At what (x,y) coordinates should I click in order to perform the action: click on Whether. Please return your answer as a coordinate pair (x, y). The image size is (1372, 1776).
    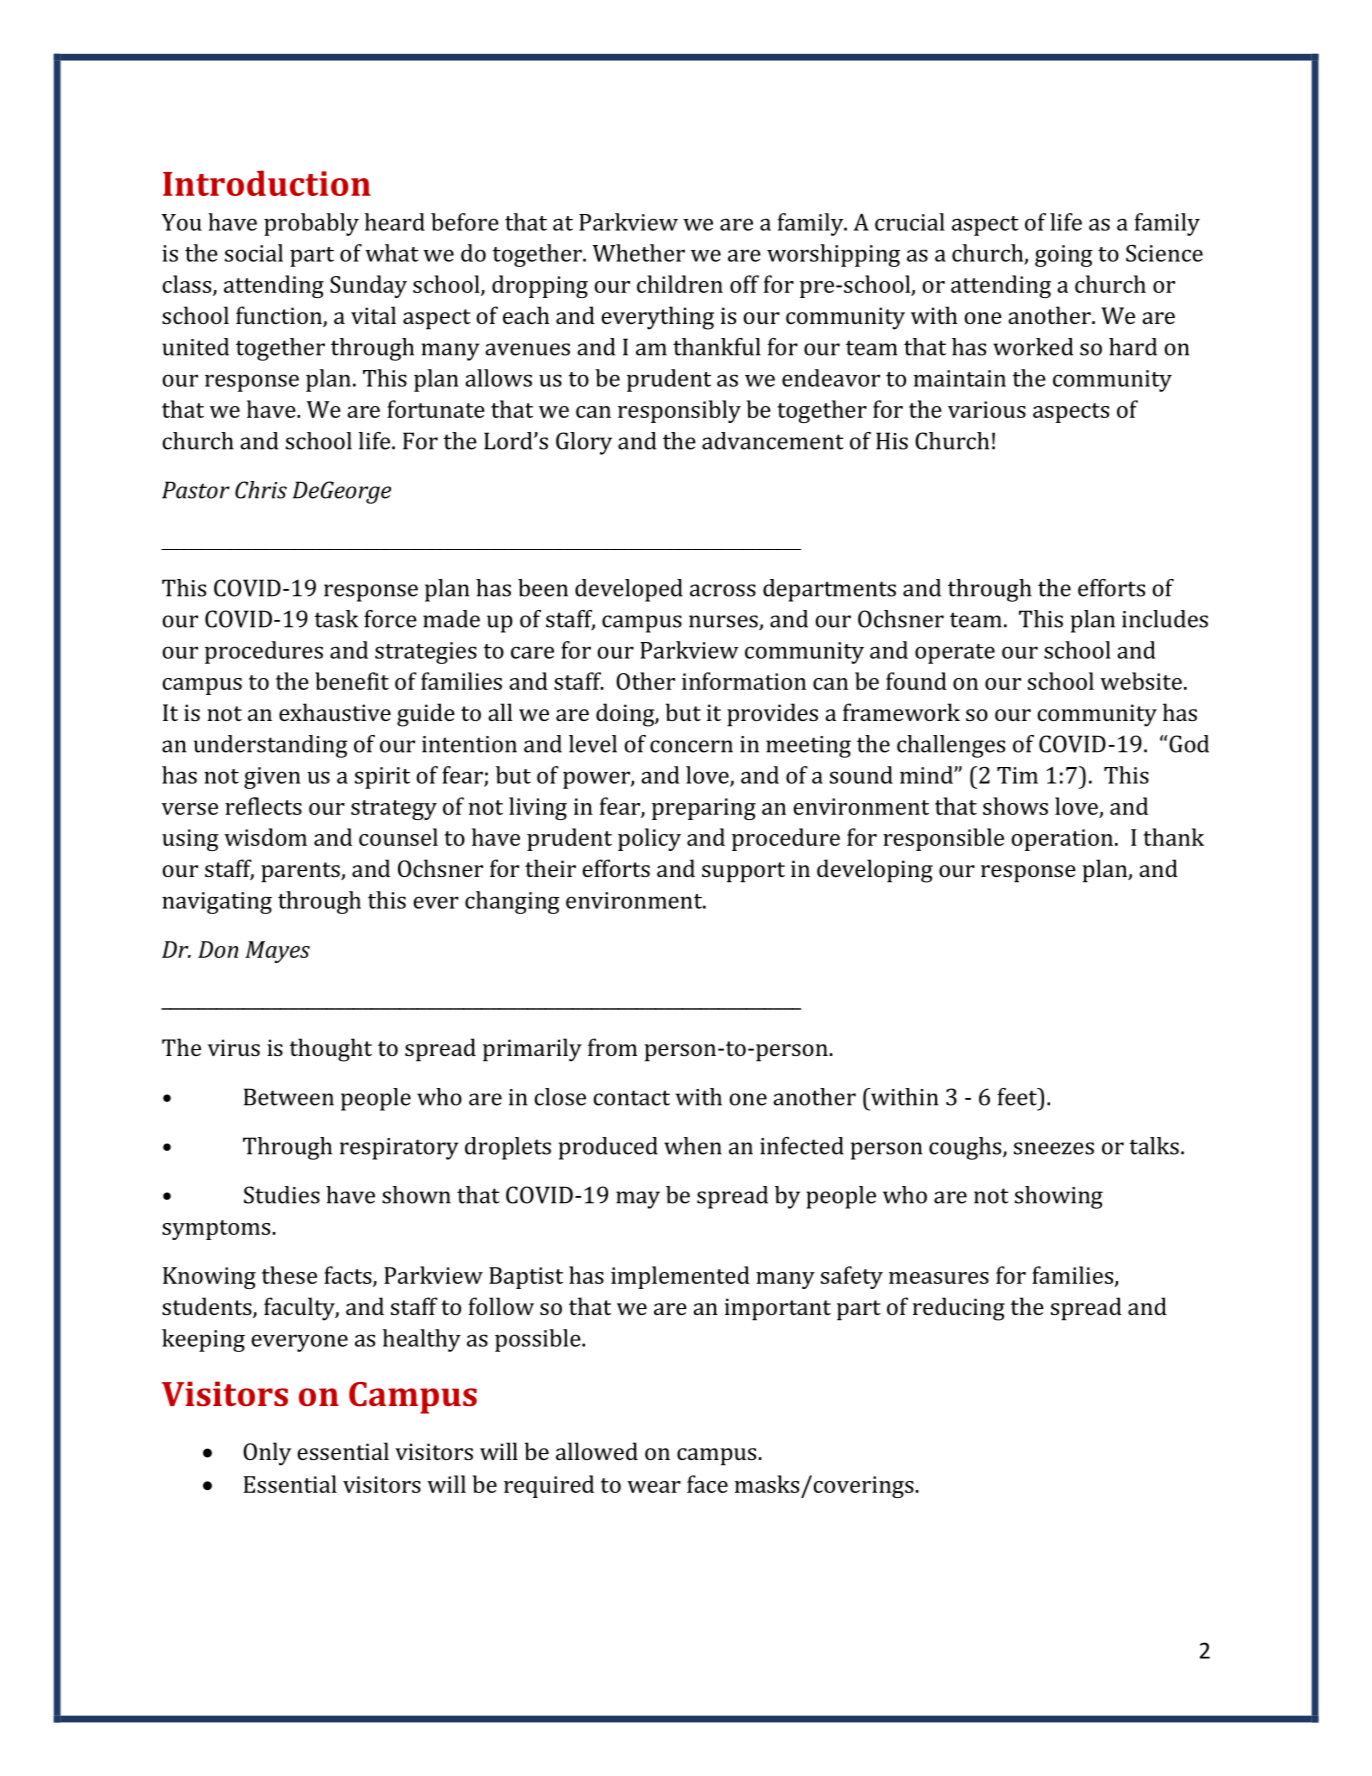
    Looking at the image, I should click on (639, 253).
